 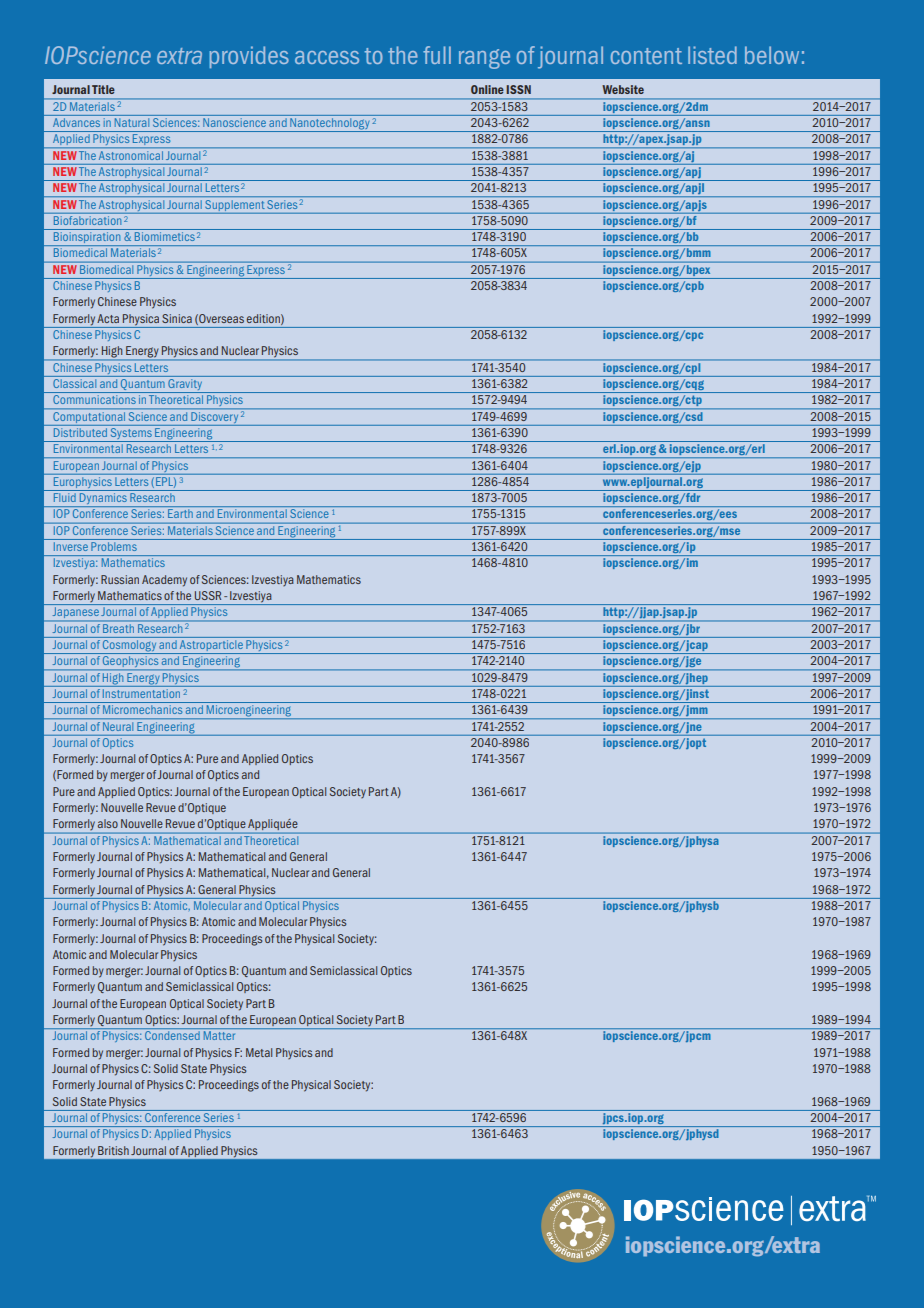 What do you see at coordinates (103, 89) in the screenshot?
I see `Title` at bounding box center [103, 89].
